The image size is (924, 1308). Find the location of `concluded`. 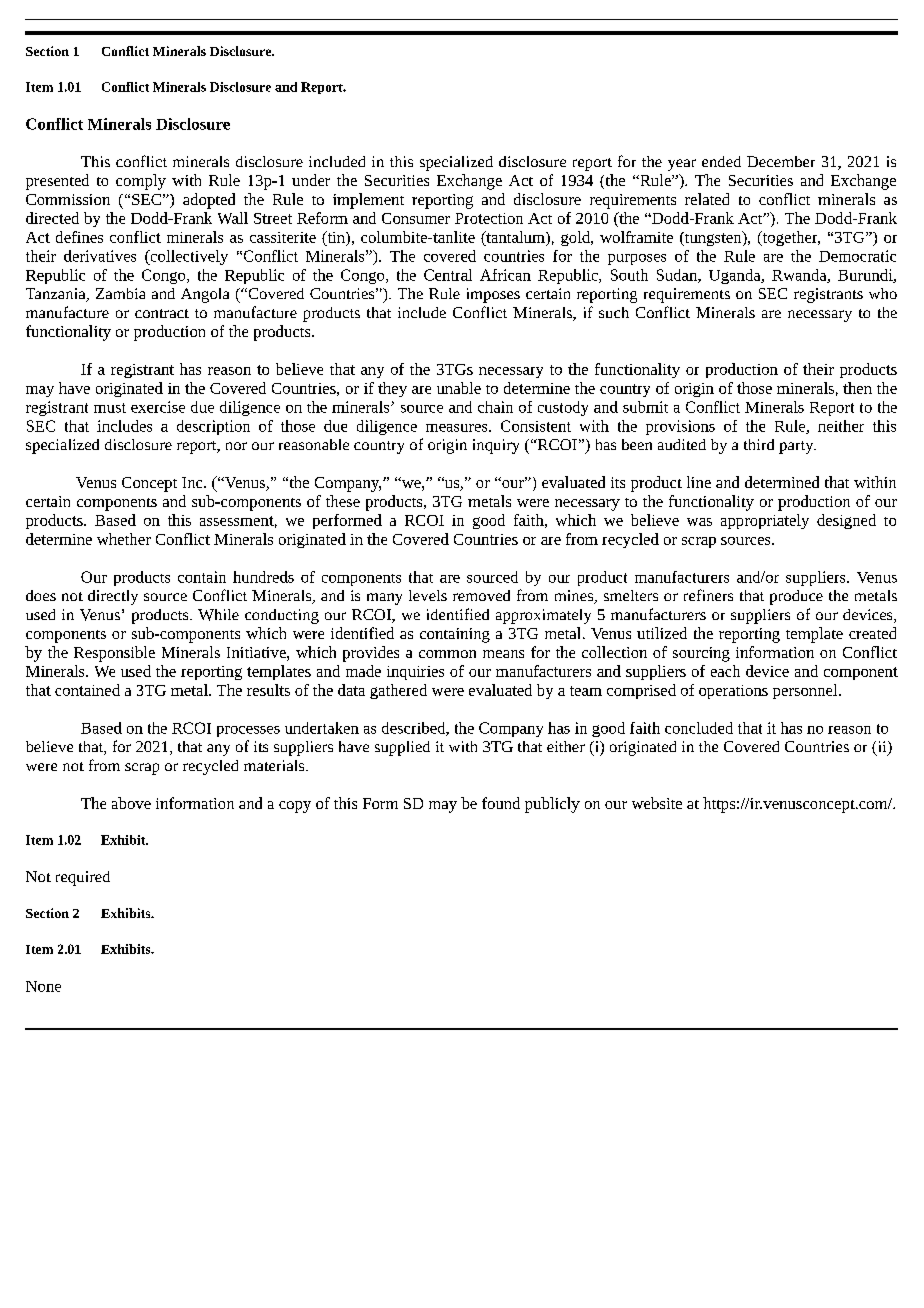

concluded is located at coordinates (699, 728).
